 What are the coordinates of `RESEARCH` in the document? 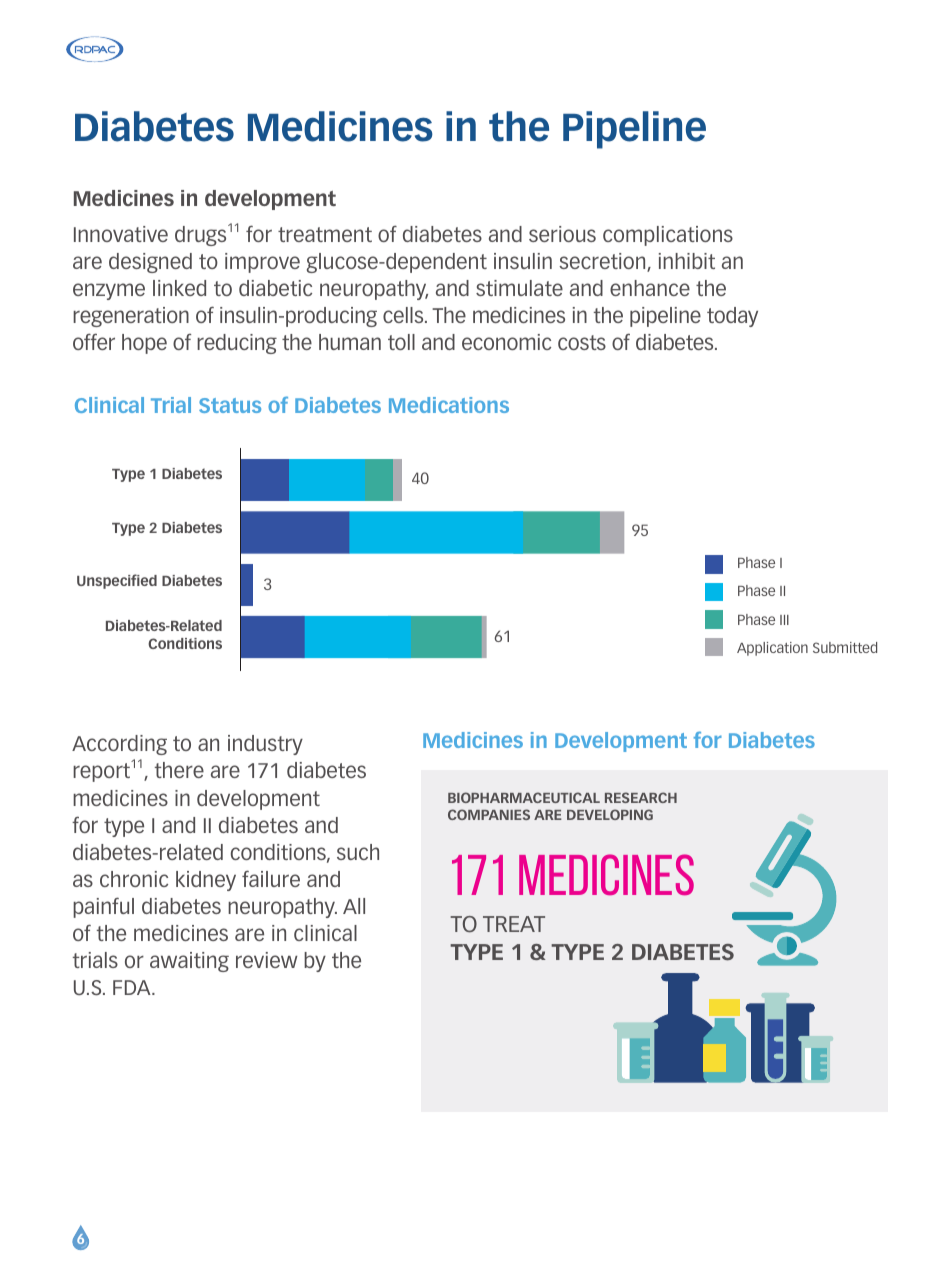 It's located at (641, 797).
